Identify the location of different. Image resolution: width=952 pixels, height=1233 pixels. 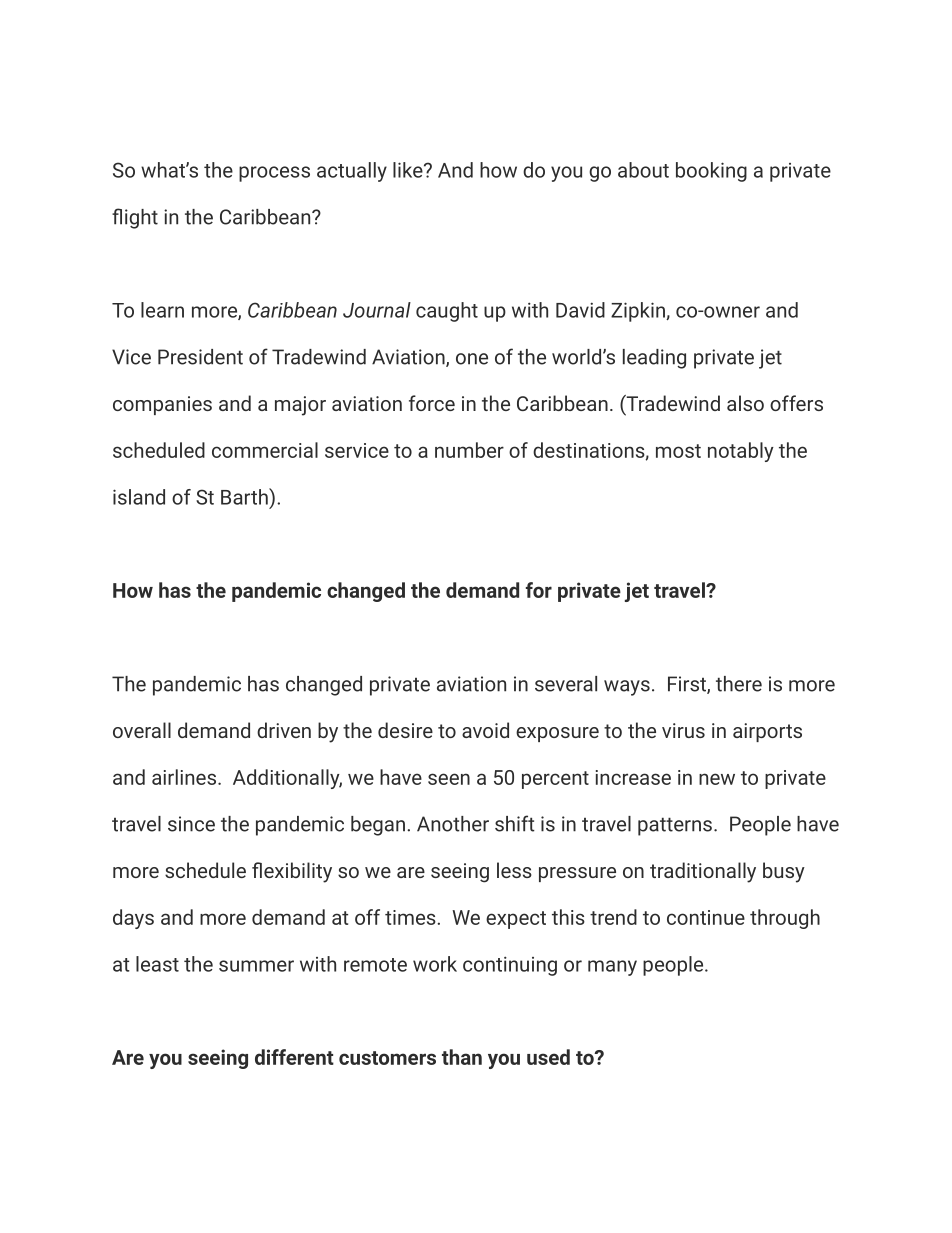
(294, 1057).
